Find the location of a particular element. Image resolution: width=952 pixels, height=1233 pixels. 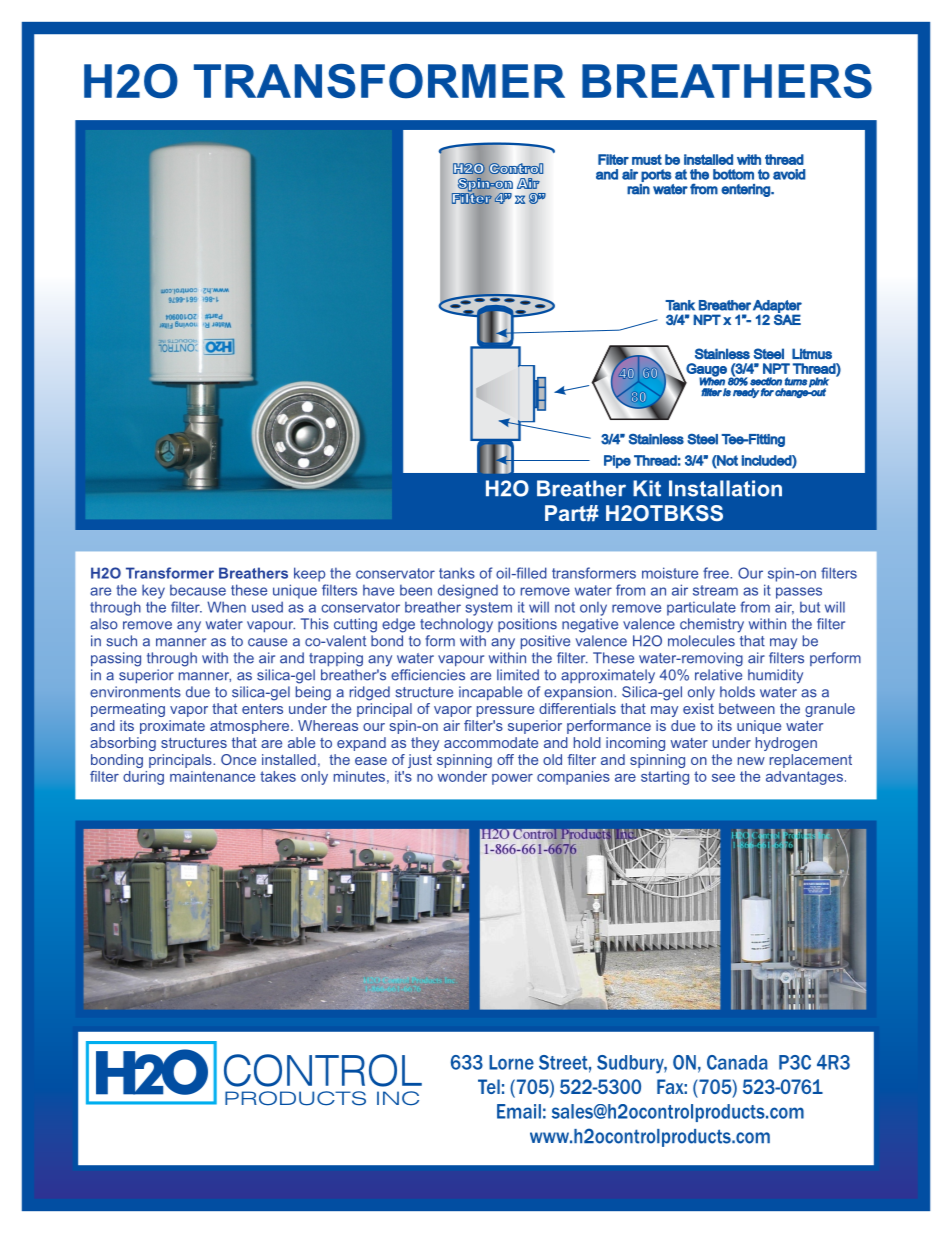

entering is located at coordinates (746, 190).
